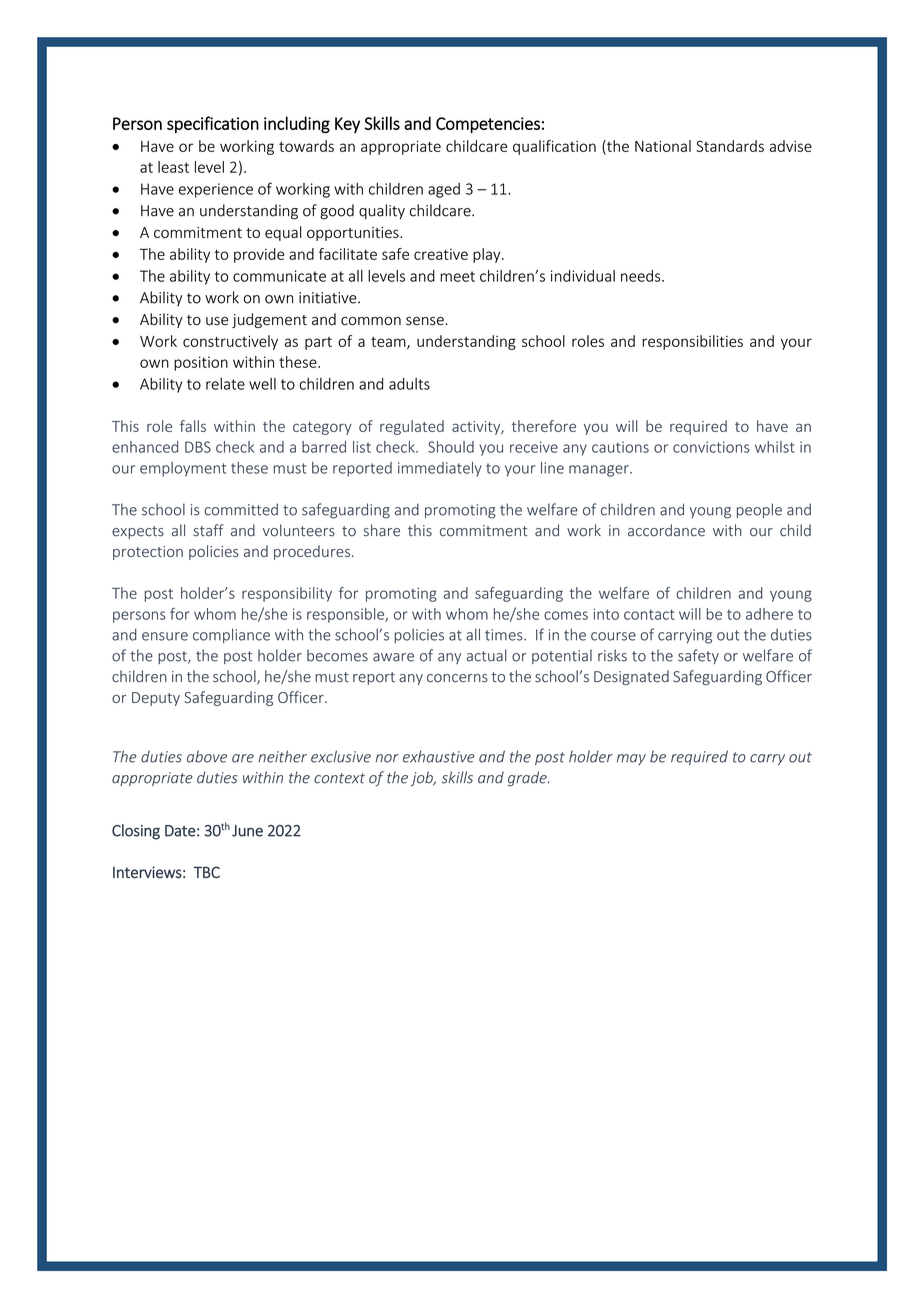 The image size is (924, 1308). I want to click on adhere, so click(769, 614).
